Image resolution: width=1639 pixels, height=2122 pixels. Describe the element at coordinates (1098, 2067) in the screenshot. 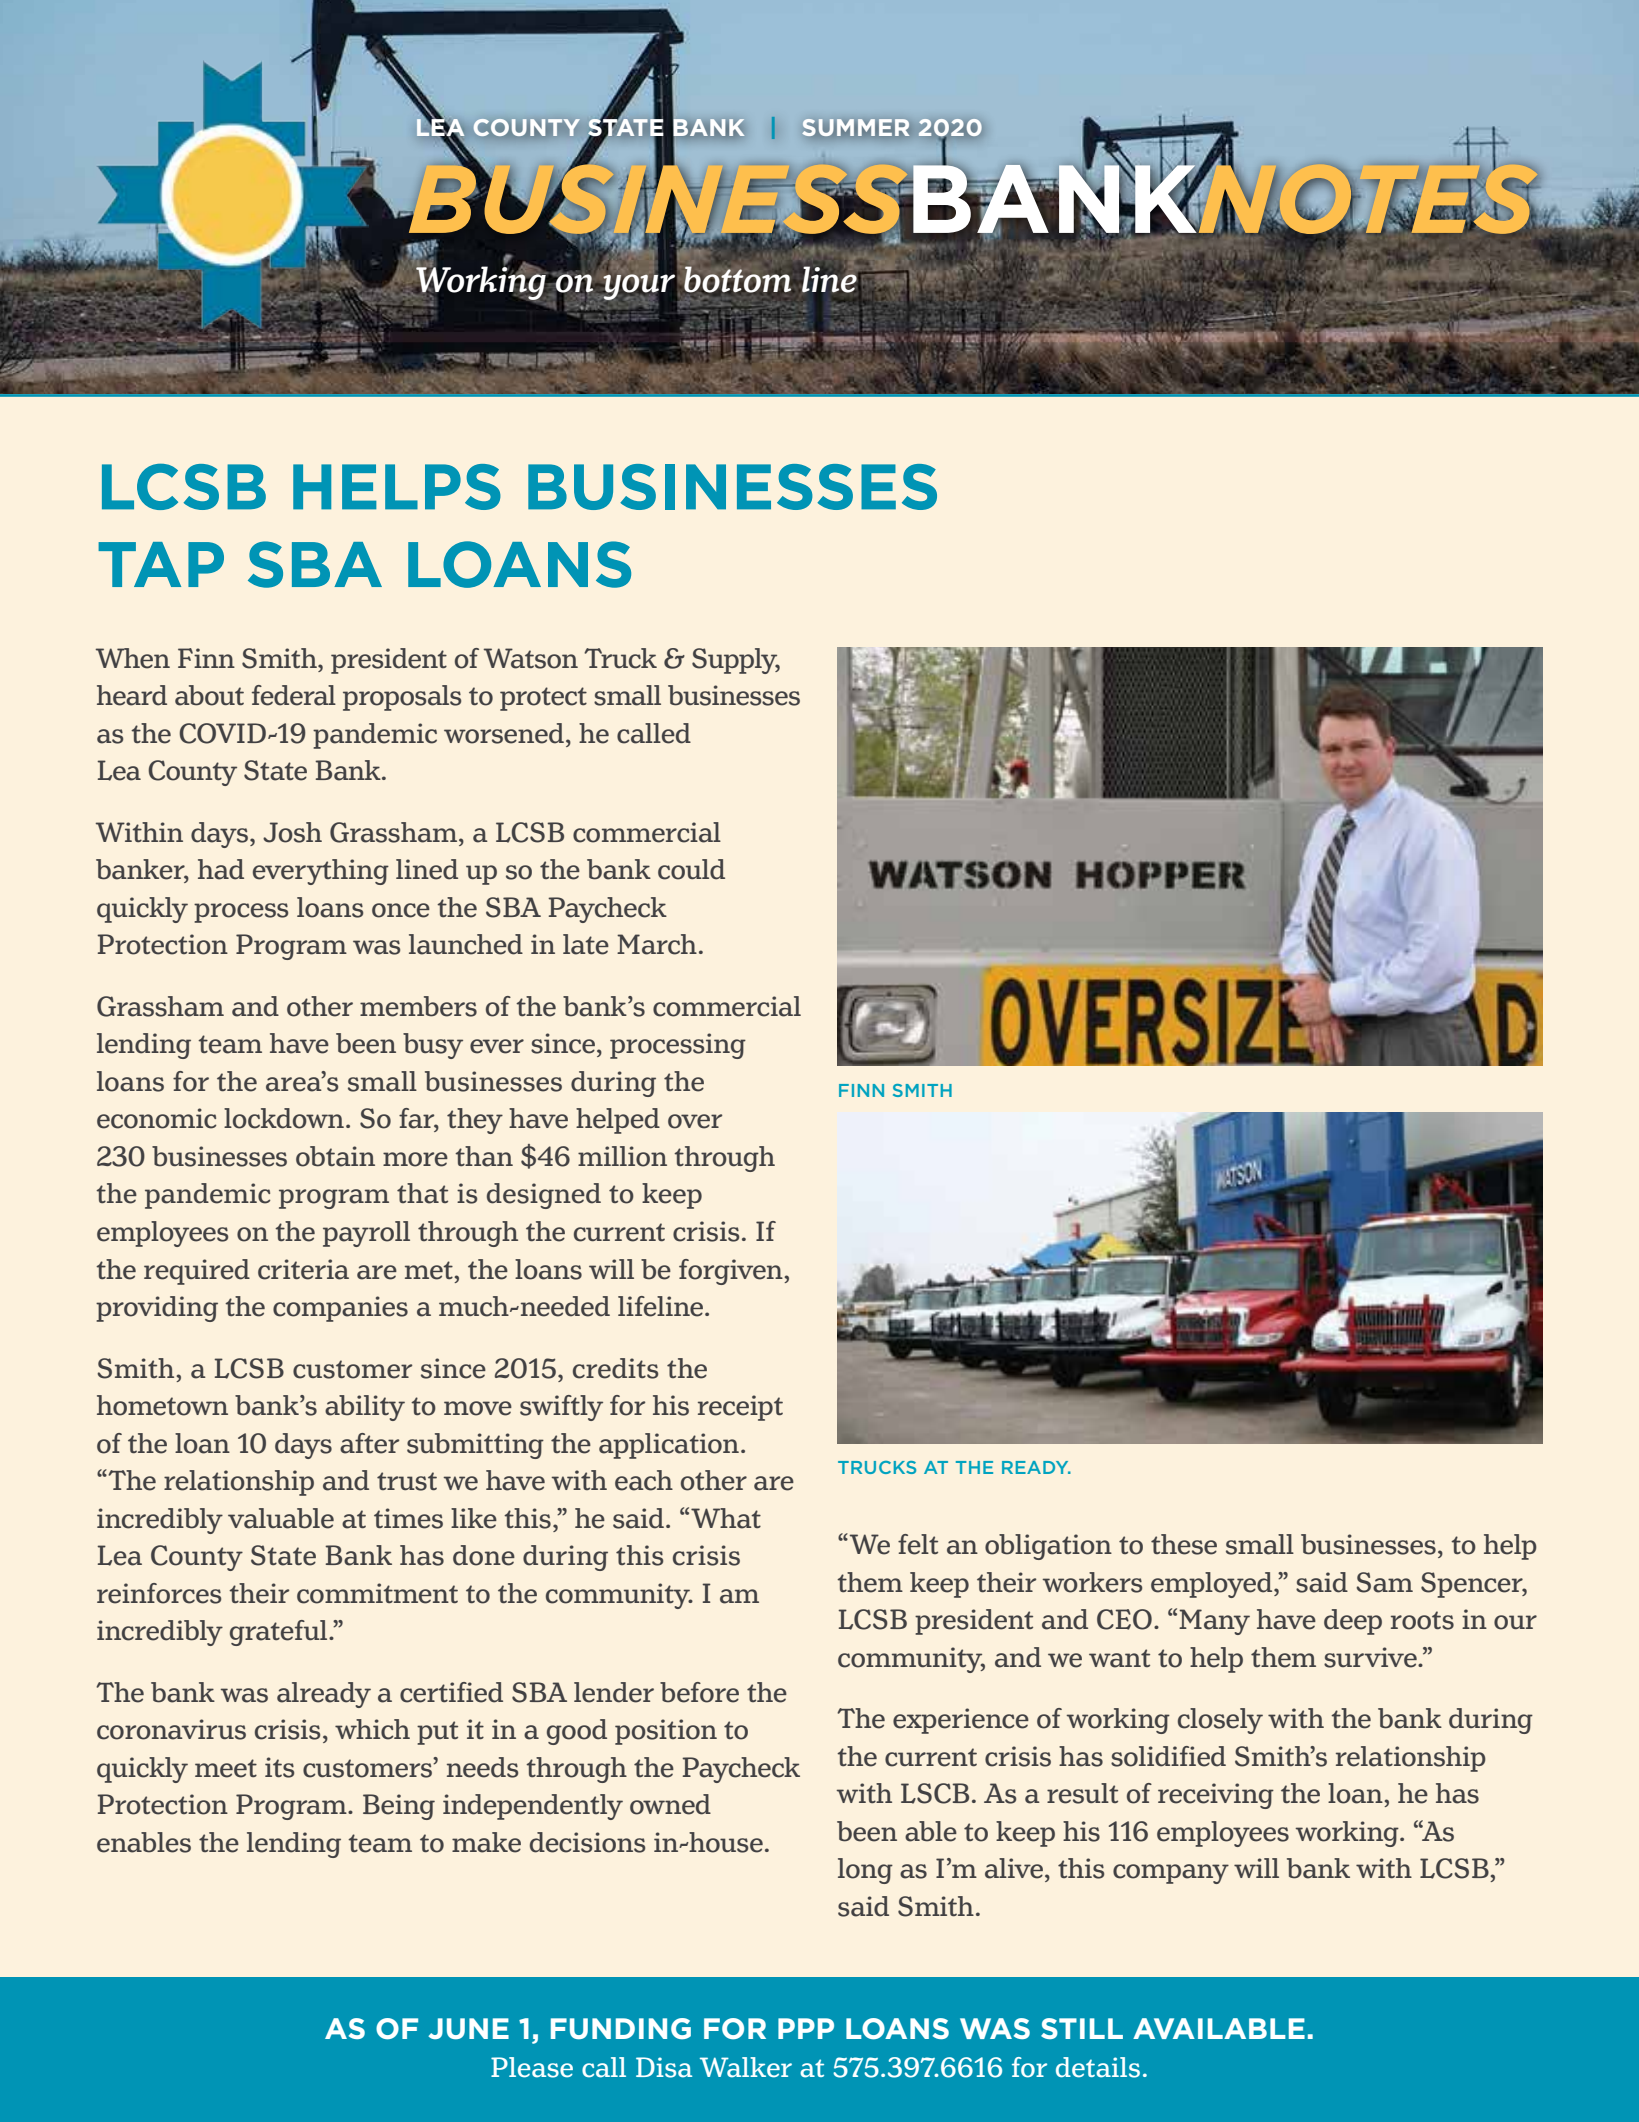

I see `details` at that location.
